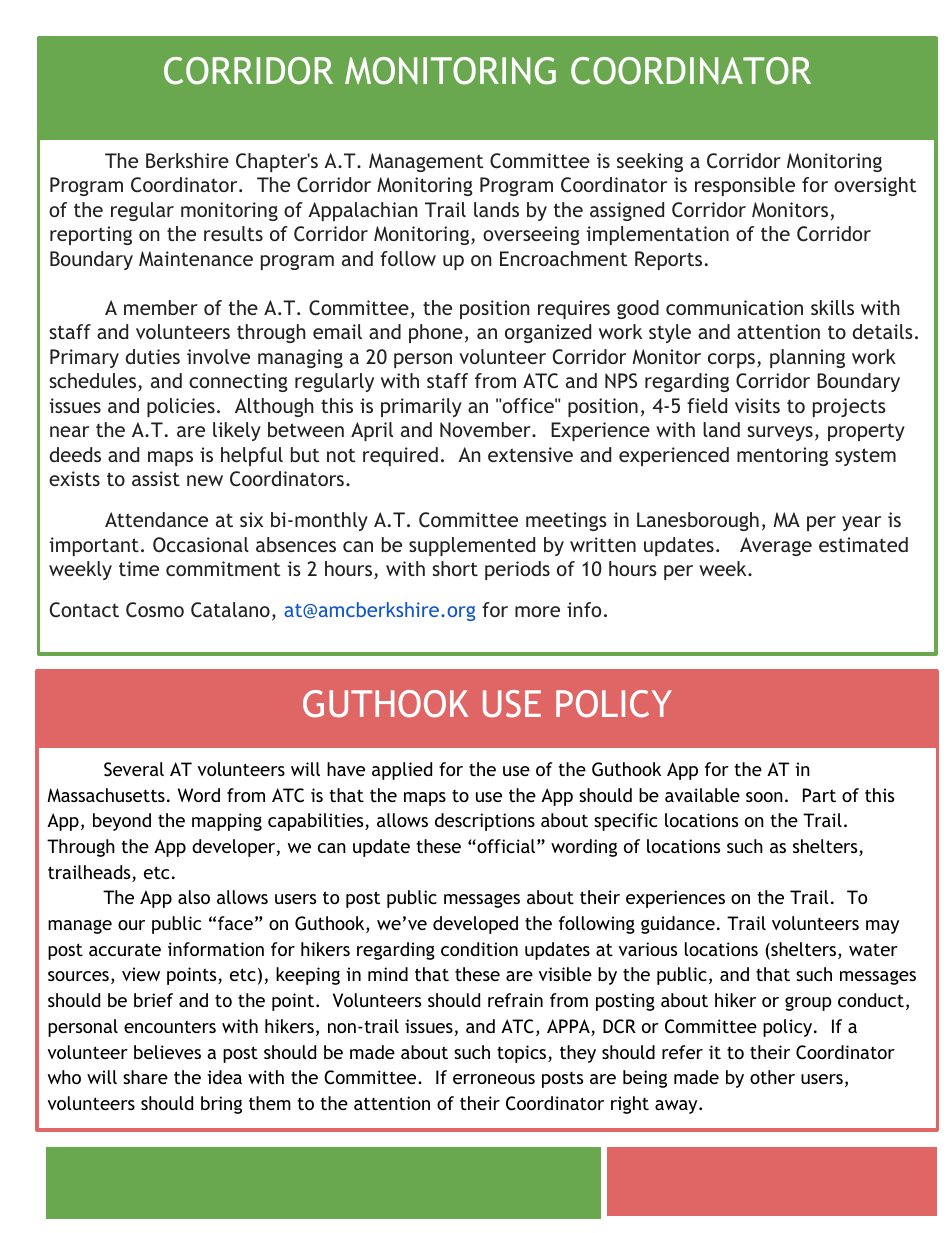 The width and height of the screenshot is (952, 1233). What do you see at coordinates (745, 186) in the screenshot?
I see `responsible` at bounding box center [745, 186].
